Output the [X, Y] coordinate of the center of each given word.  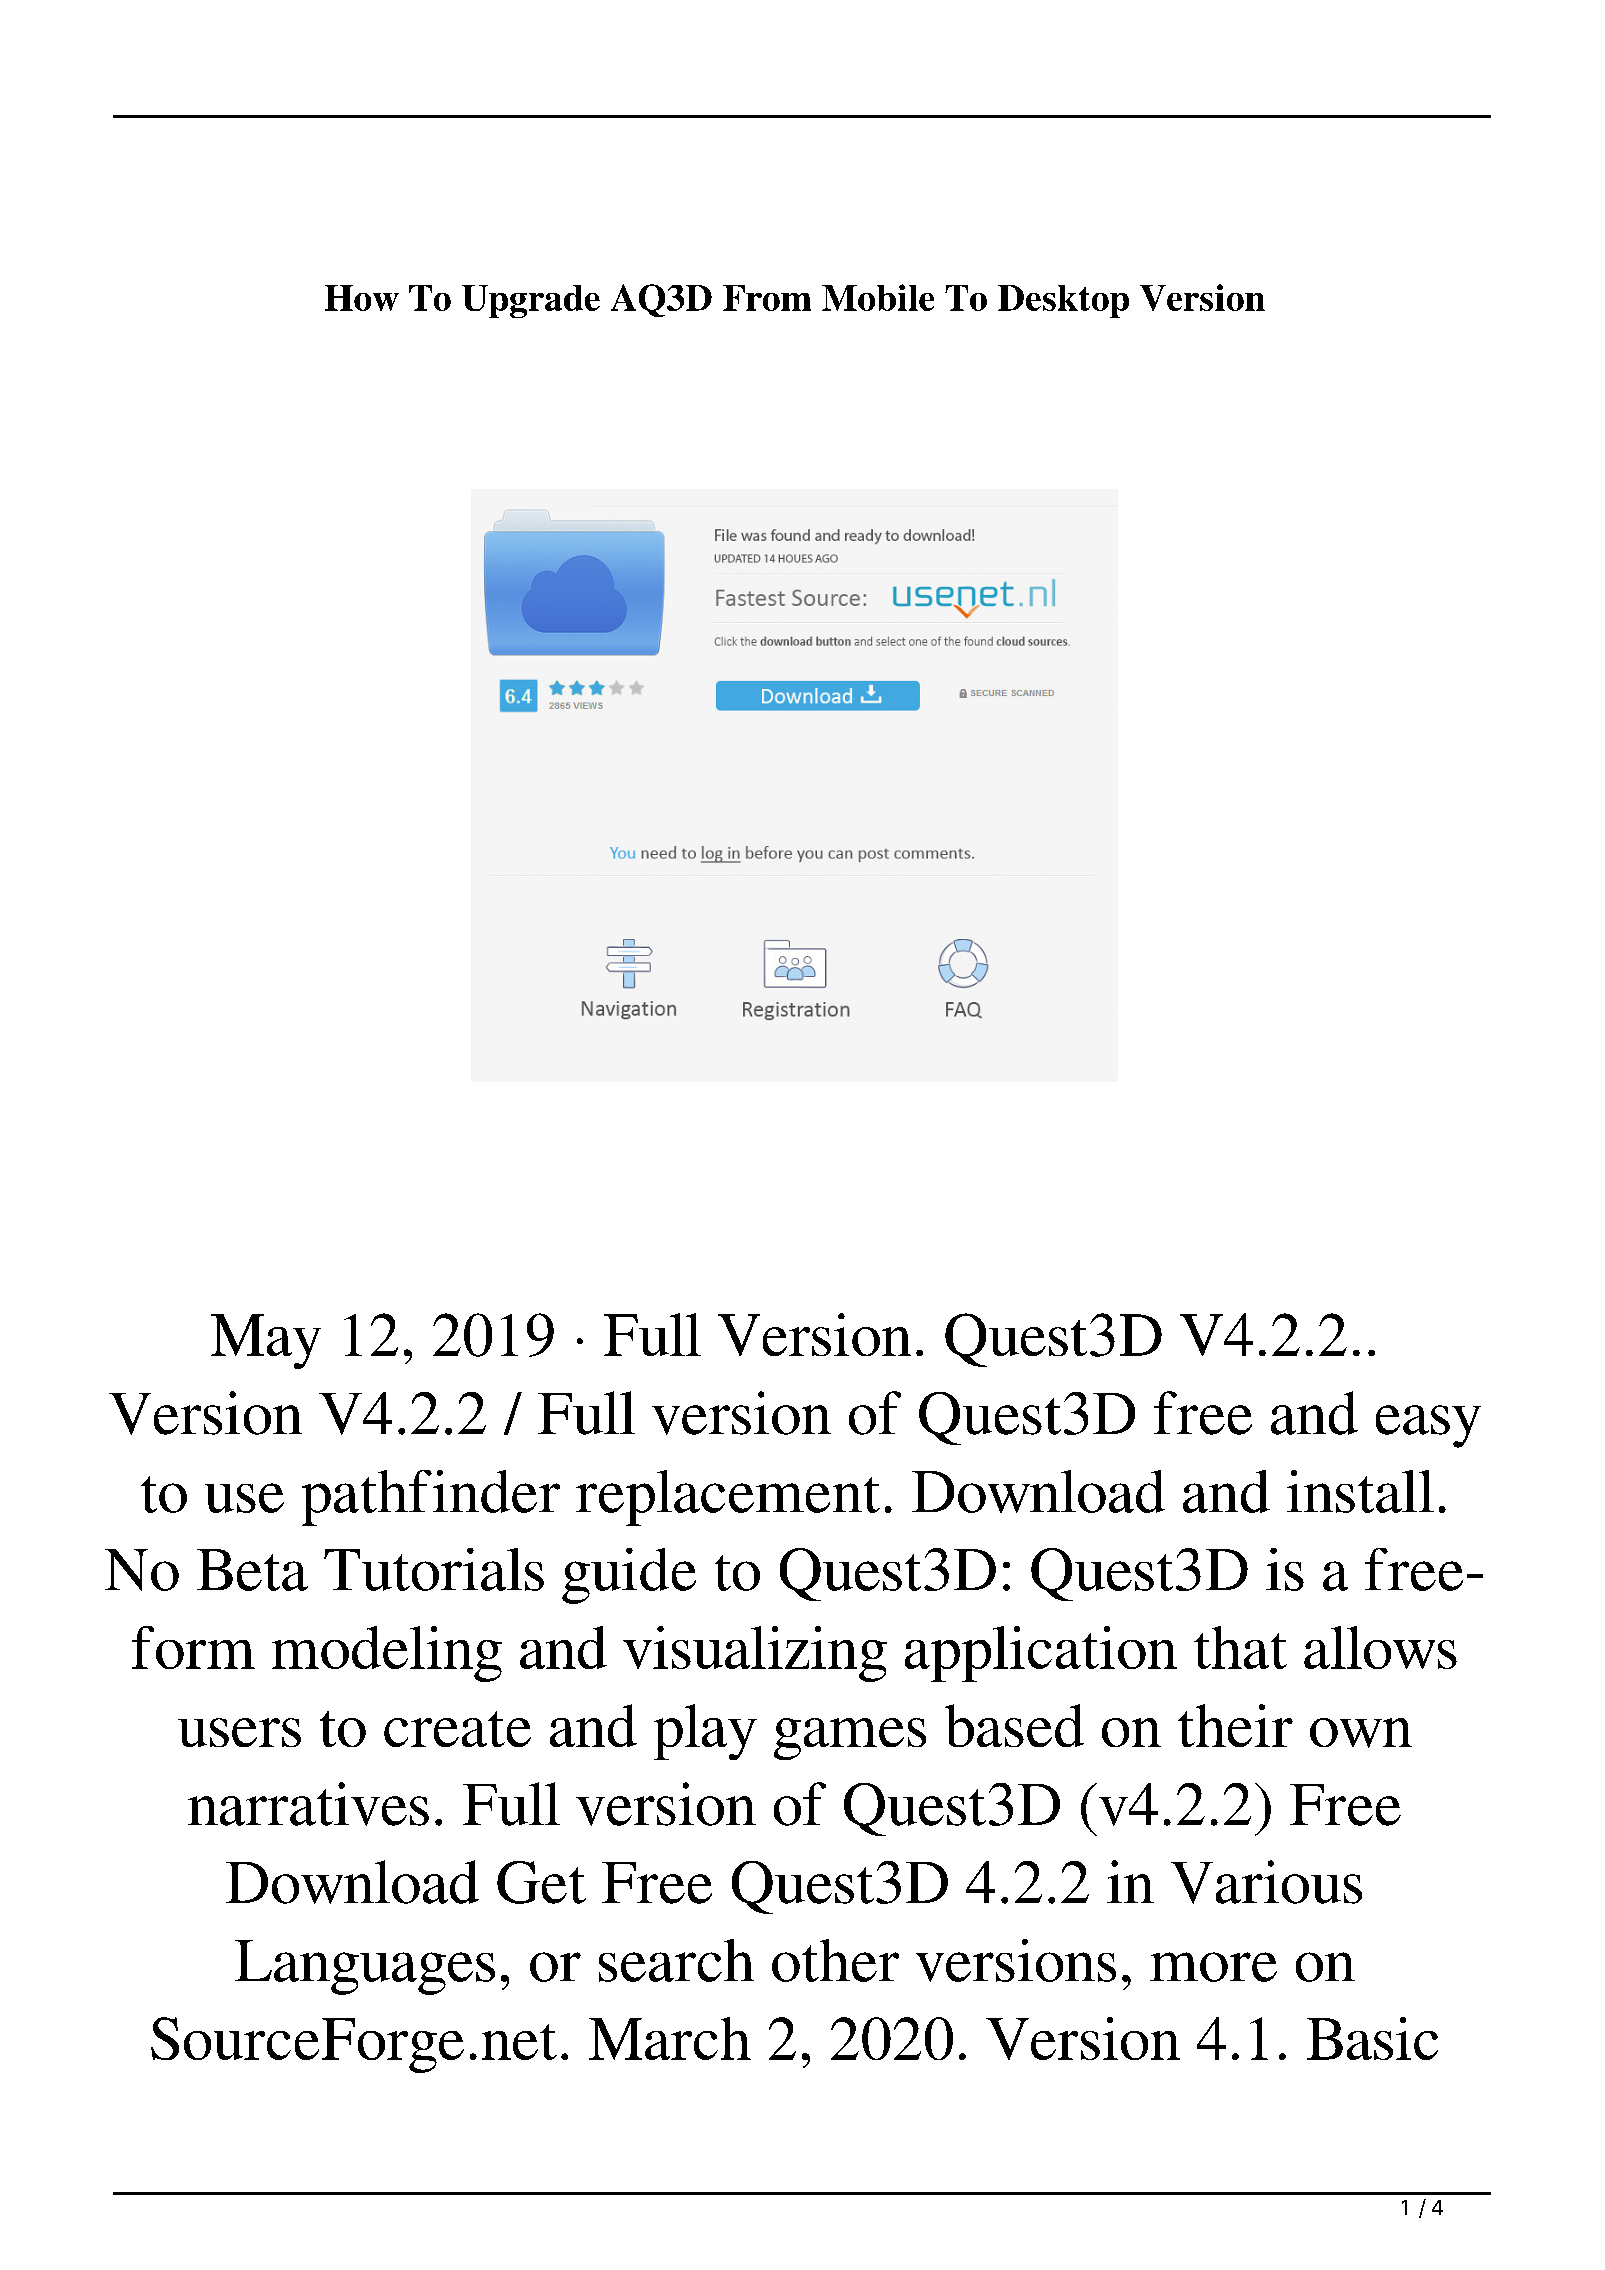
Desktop [1063, 301]
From [767, 298]
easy [1428, 1426]
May [266, 1341]
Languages [365, 1967]
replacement [728, 1498]
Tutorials [434, 1569]
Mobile [878, 297]
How [362, 298]
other [835, 1960]
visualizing [755, 1654]
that [1240, 1647]
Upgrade [531, 301]
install [1360, 1491]
